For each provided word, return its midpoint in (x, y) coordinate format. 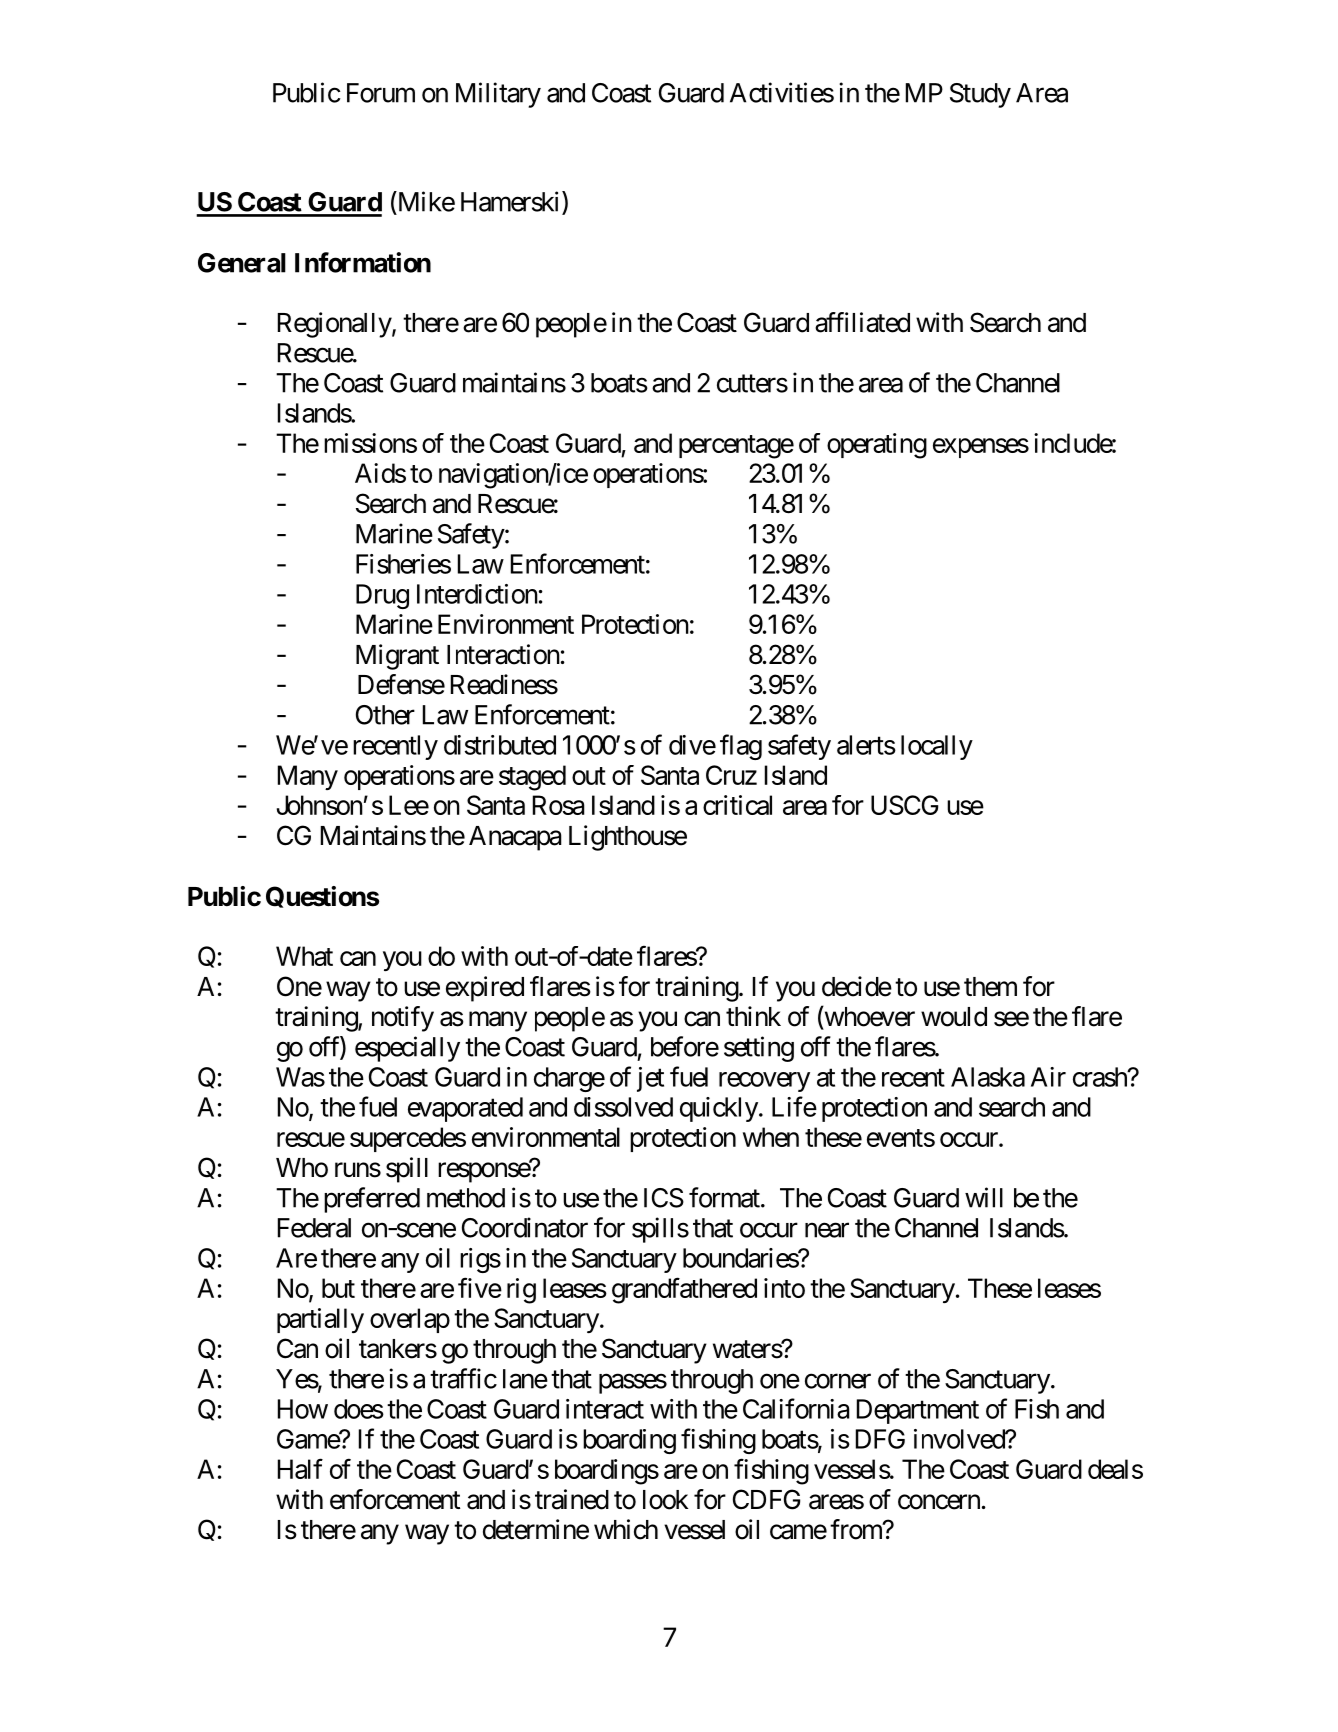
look (665, 1500)
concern (939, 1502)
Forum (381, 93)
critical (737, 805)
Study (980, 95)
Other (385, 715)
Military (498, 95)
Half (300, 1468)
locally (937, 747)
